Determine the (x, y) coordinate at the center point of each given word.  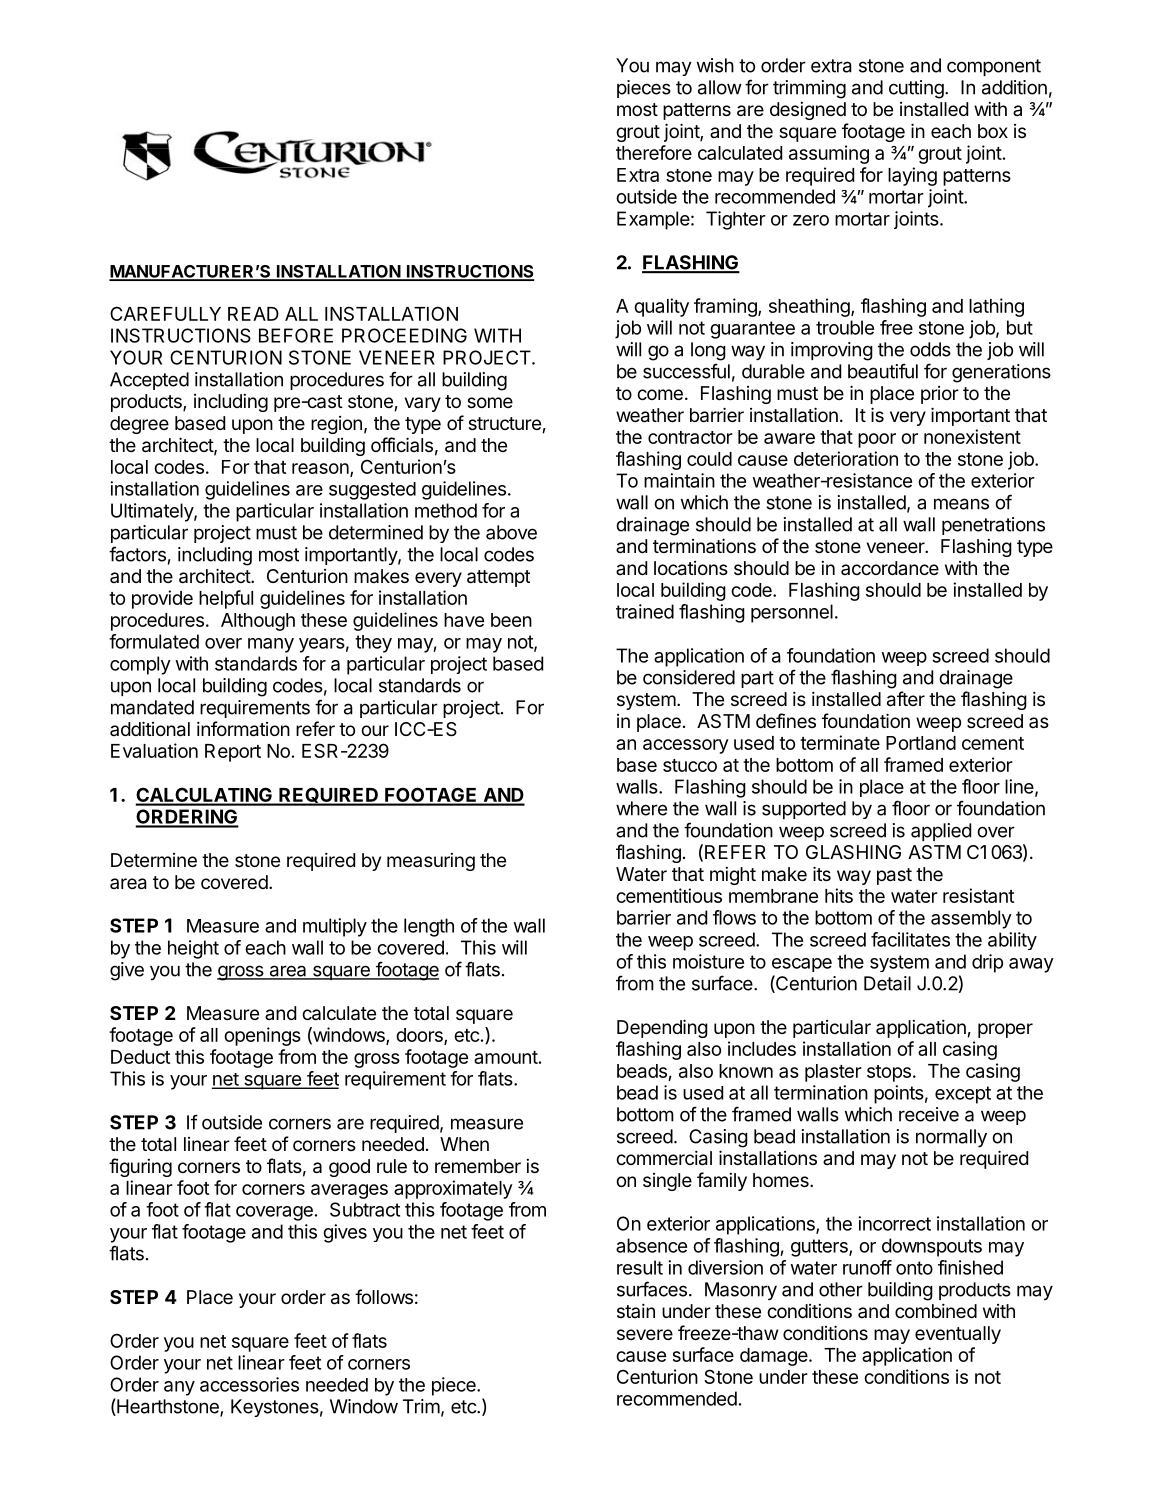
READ (253, 314)
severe (645, 1334)
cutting (917, 89)
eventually (958, 1335)
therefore (654, 152)
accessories (249, 1384)
